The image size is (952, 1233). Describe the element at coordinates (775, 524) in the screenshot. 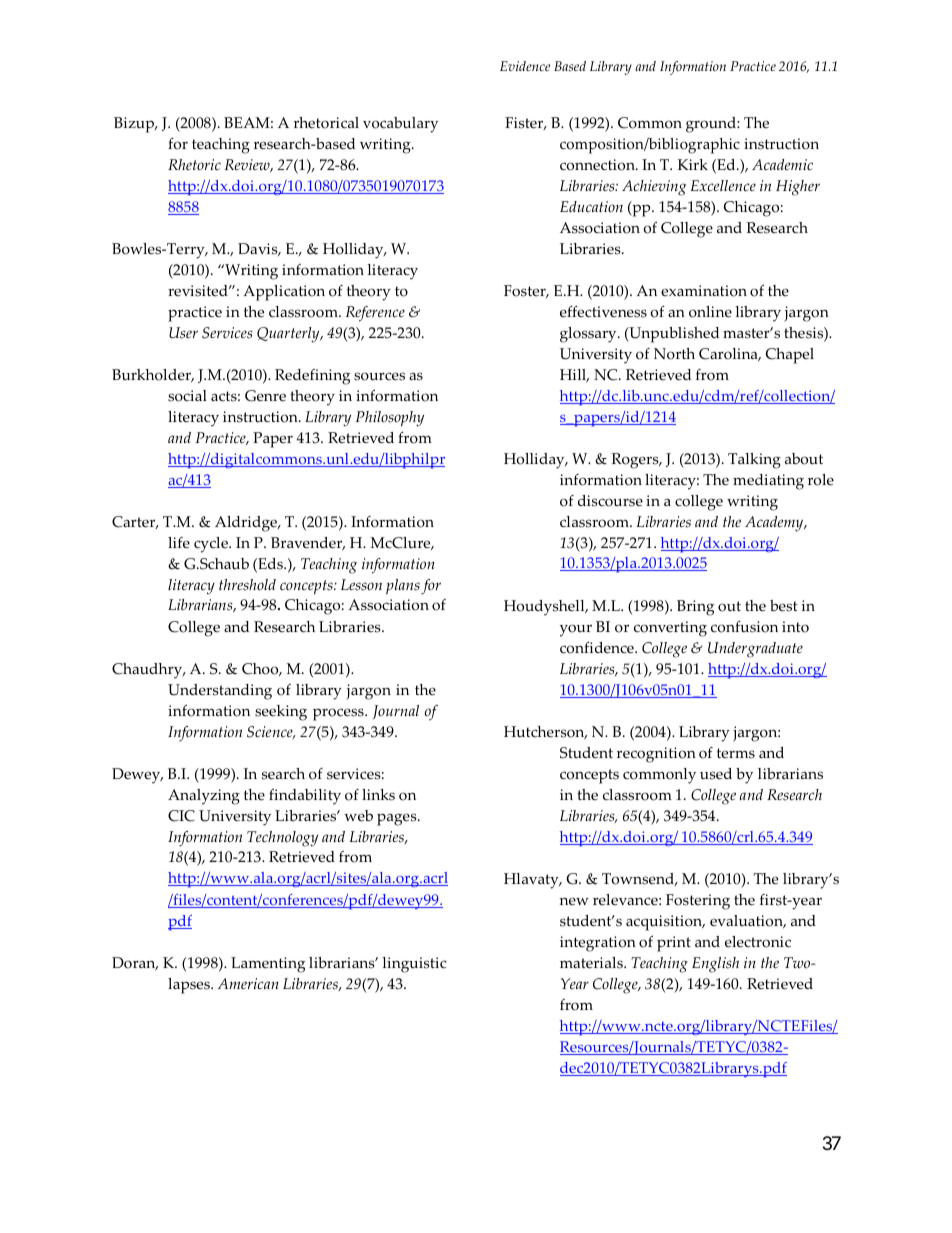

I see `Academy` at that location.
